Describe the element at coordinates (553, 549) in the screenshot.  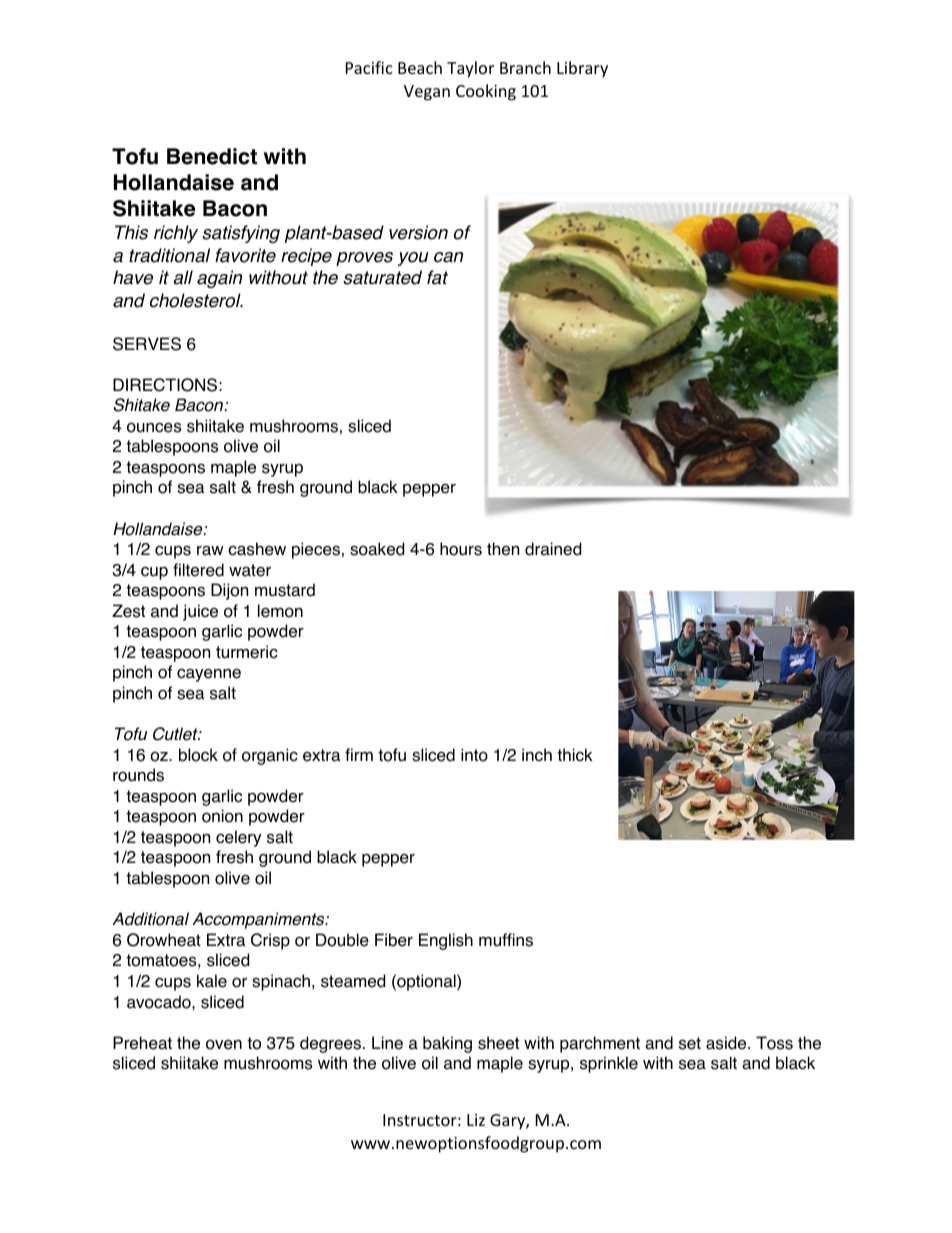
I see `drained` at that location.
